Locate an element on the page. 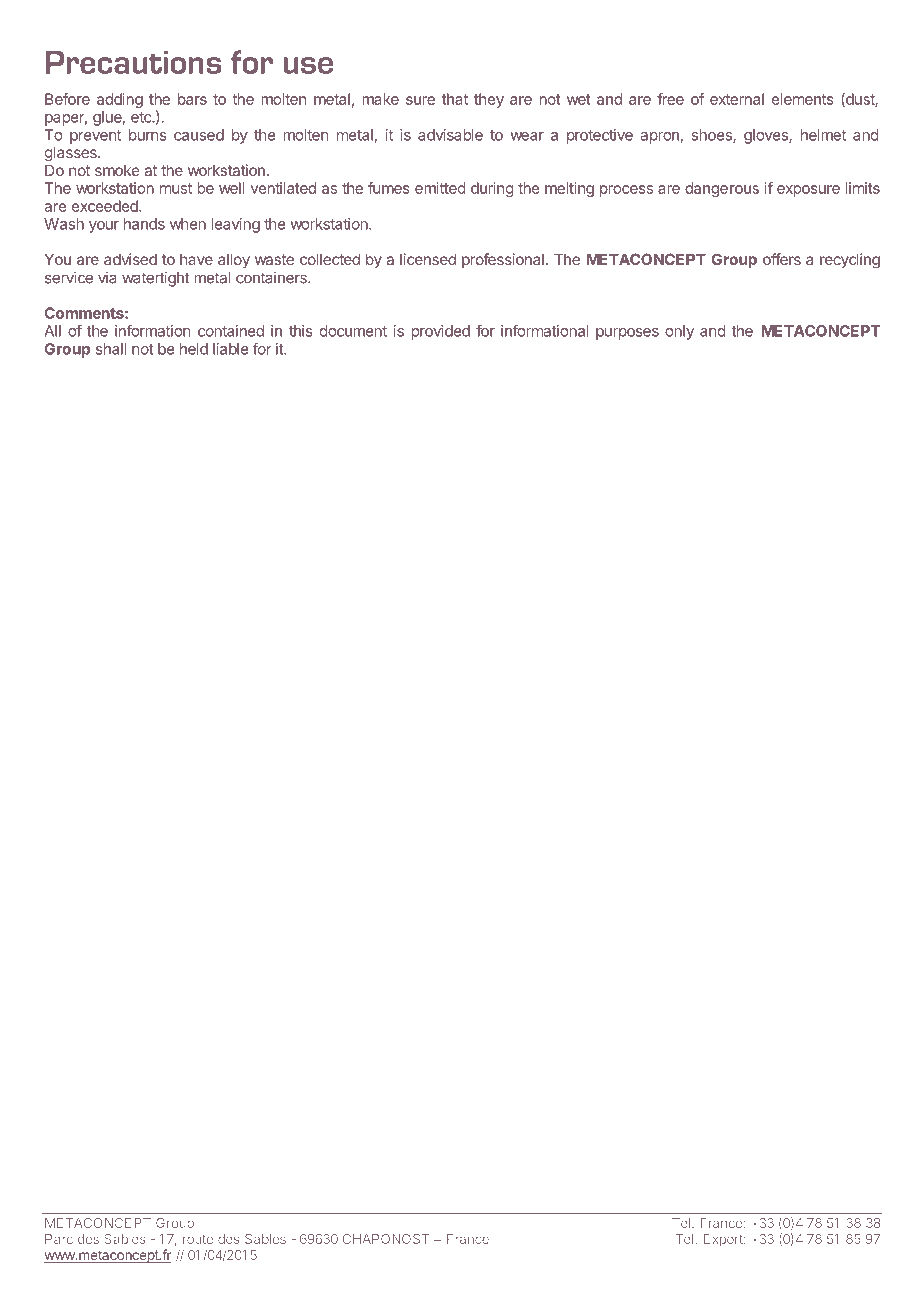 This document has height=1307, width=924. shall is located at coordinates (111, 349).
